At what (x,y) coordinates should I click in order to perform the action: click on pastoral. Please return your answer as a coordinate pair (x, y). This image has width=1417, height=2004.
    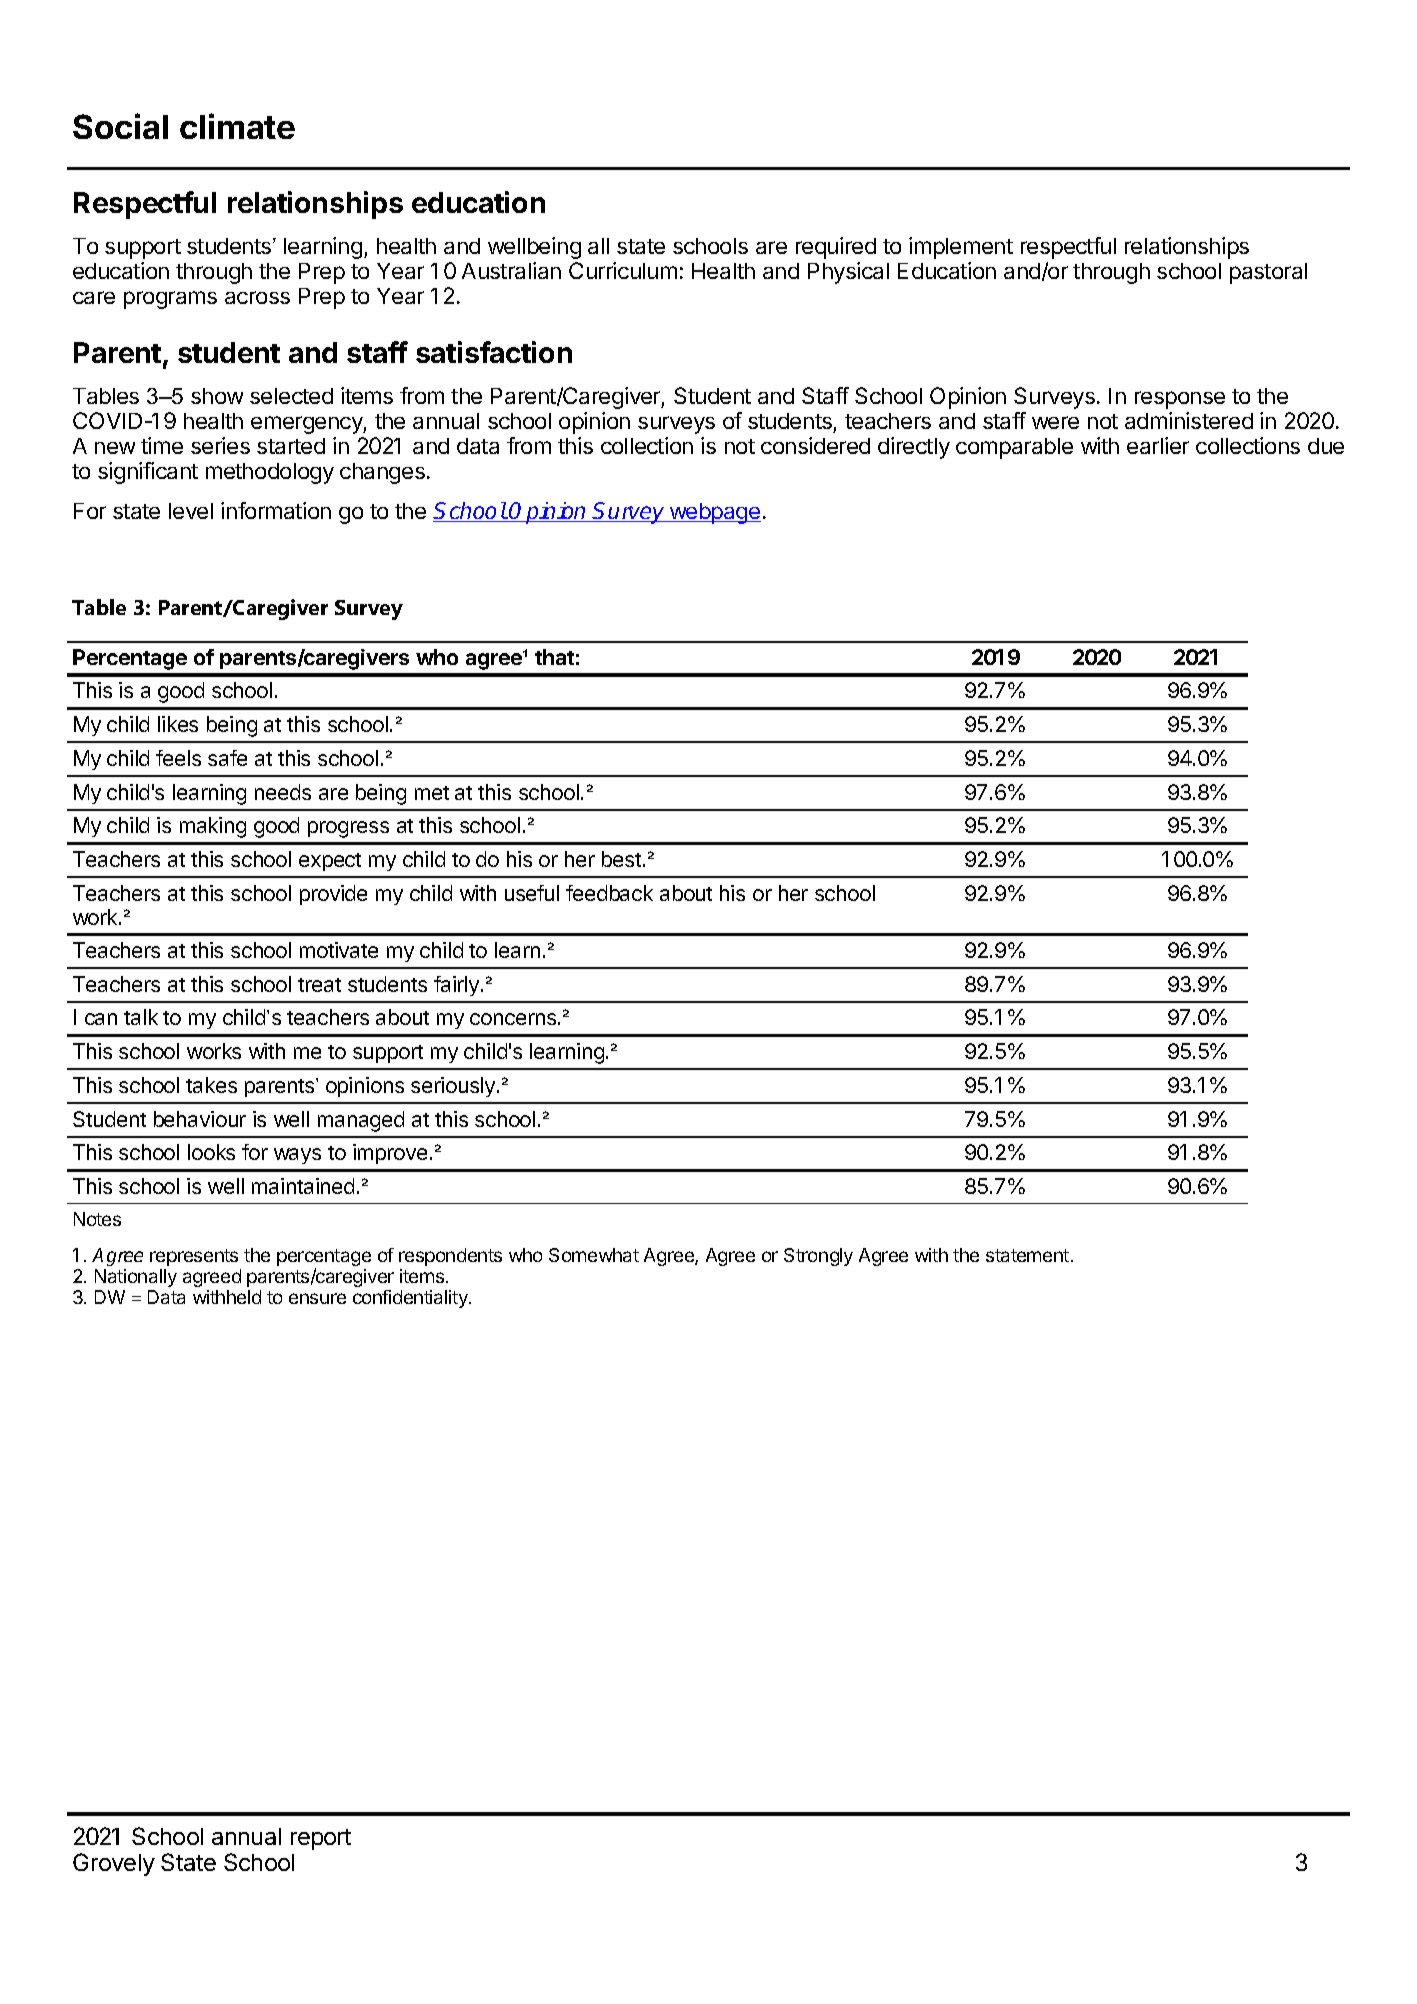
    Looking at the image, I should click on (1268, 273).
